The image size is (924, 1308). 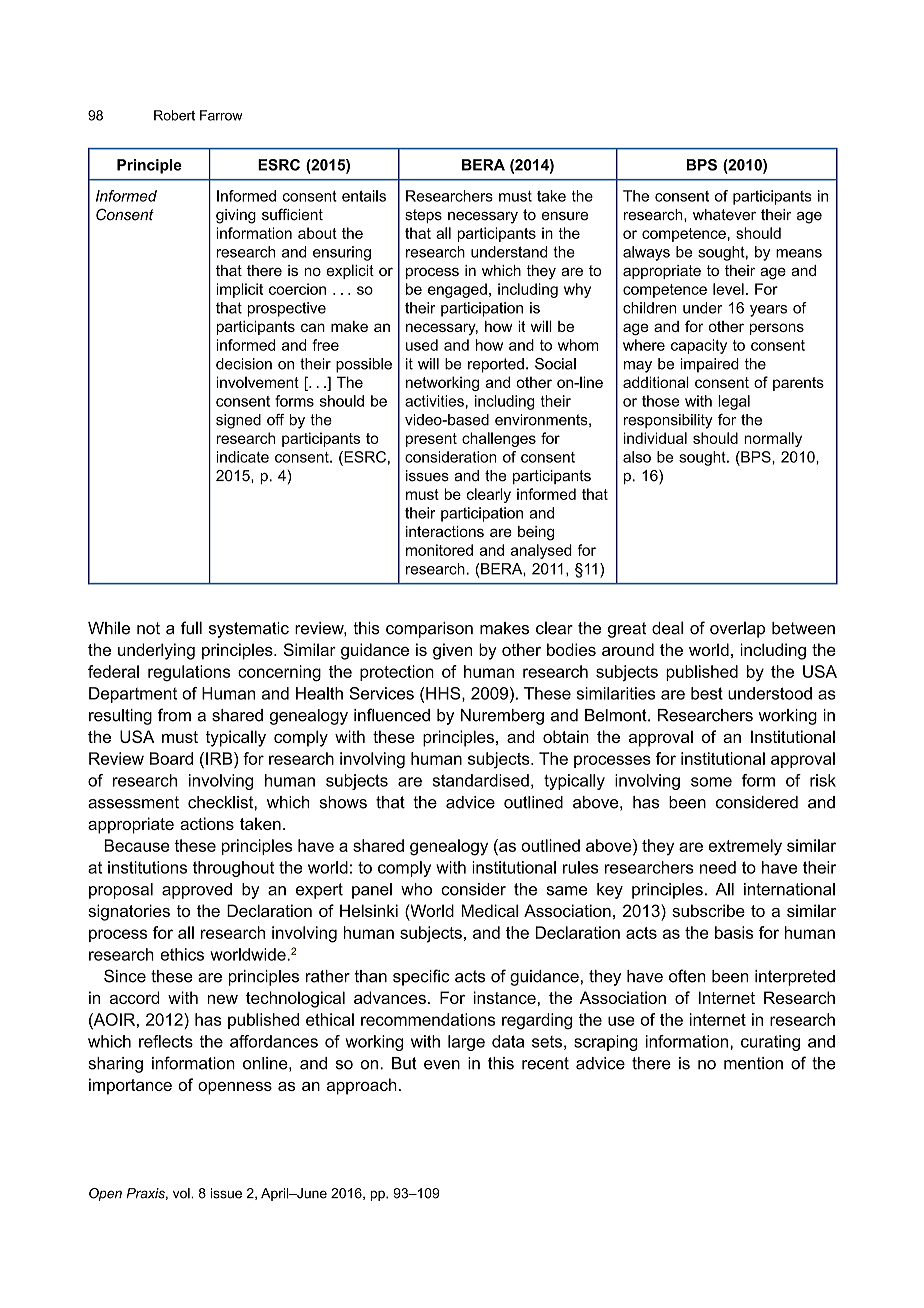 I want to click on Robert, so click(x=174, y=115).
